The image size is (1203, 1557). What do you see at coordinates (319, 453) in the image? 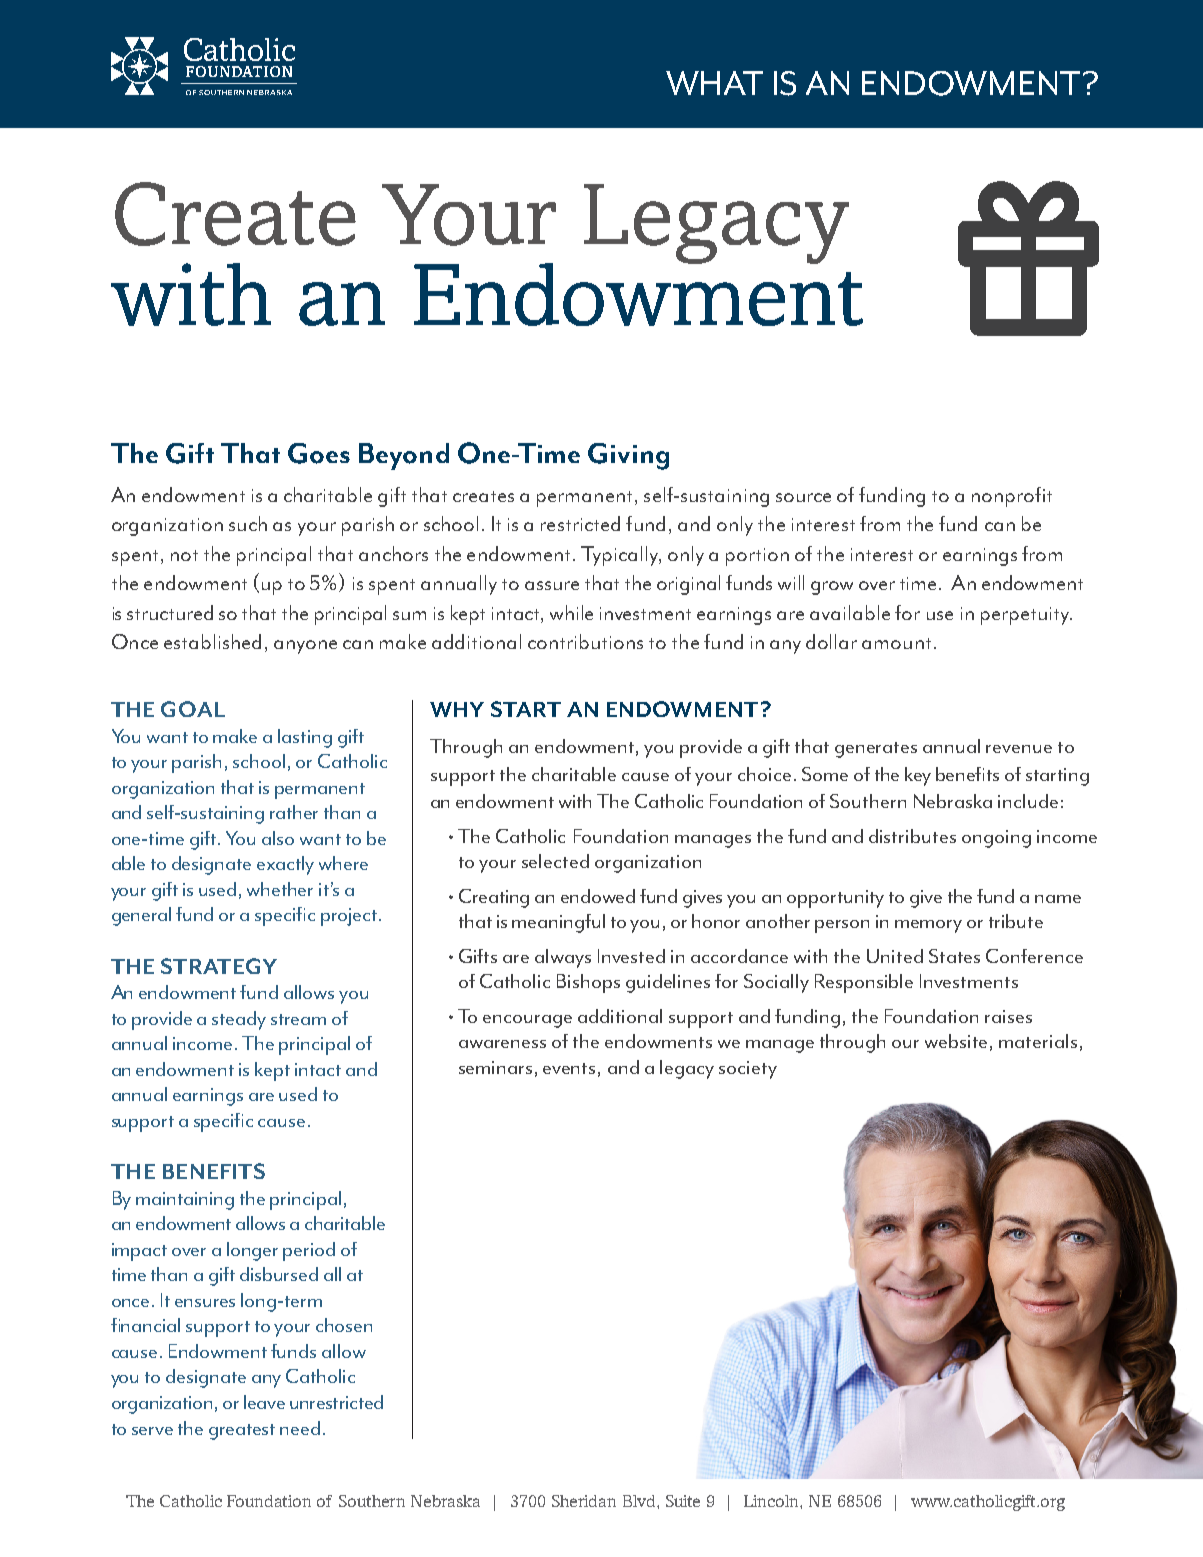
I see `Goes` at bounding box center [319, 453].
